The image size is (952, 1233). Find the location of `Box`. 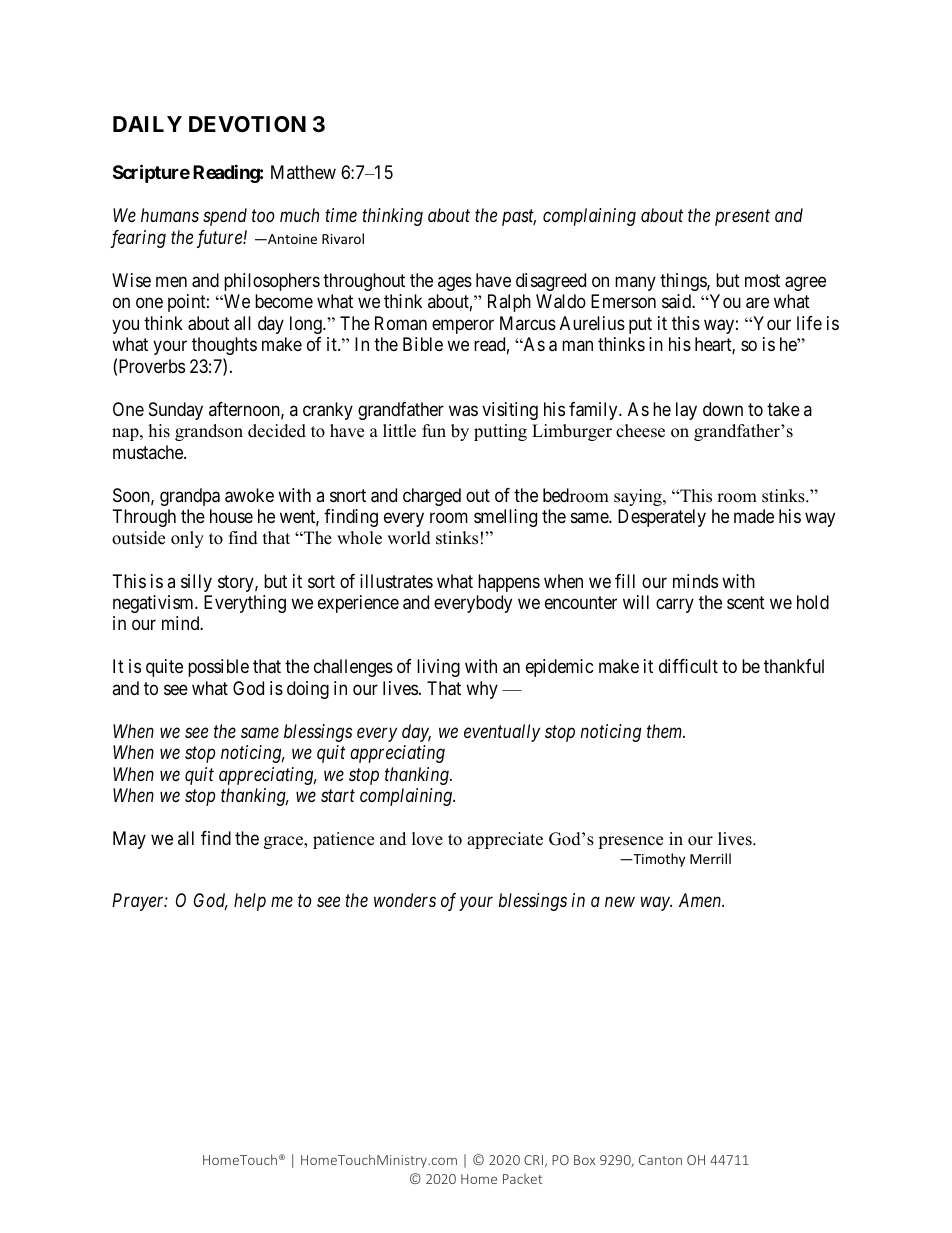

Box is located at coordinates (584, 1160).
